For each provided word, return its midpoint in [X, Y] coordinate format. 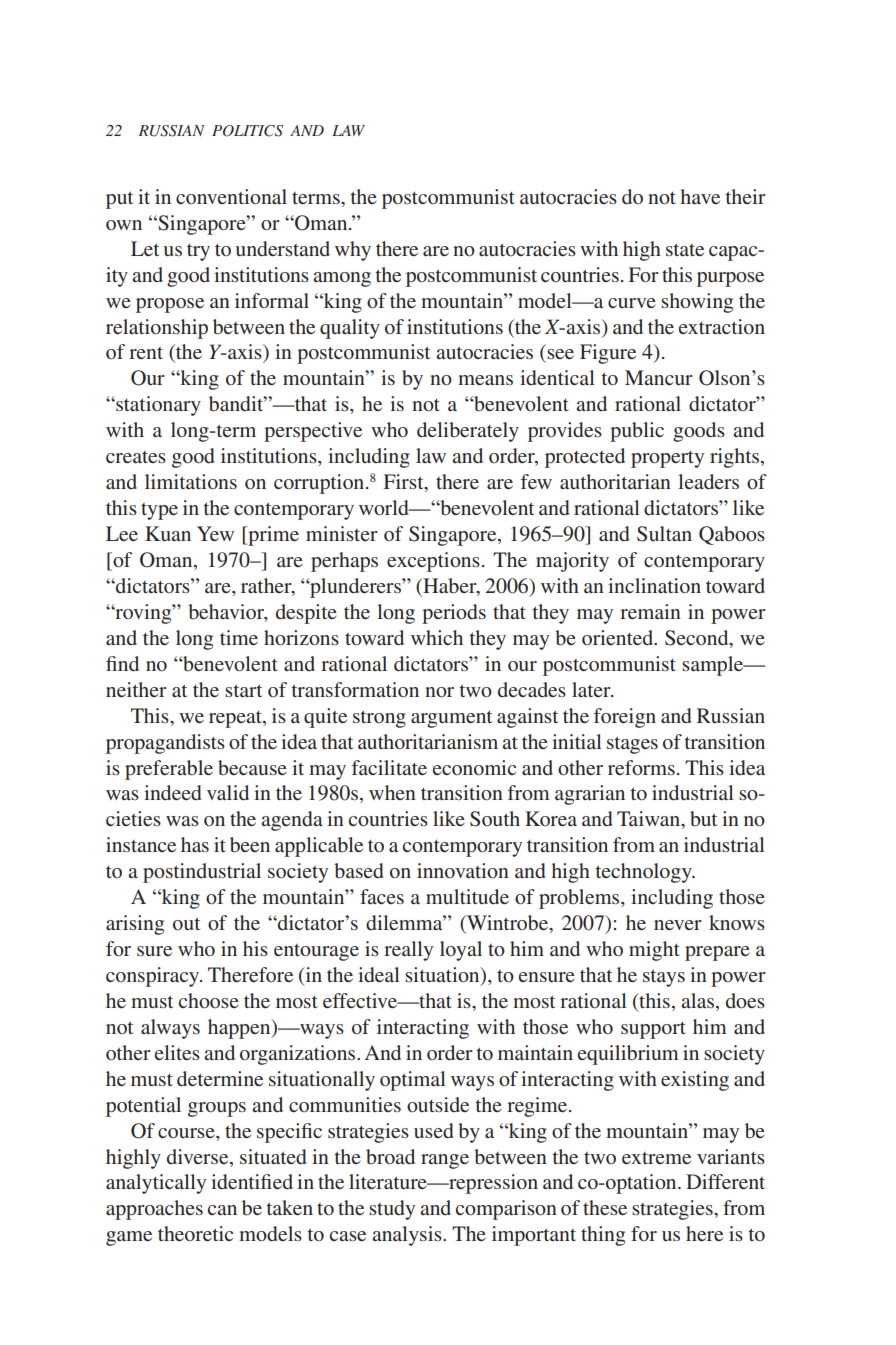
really [408, 951]
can [222, 1210]
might [654, 951]
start [243, 690]
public [637, 432]
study [392, 1210]
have [700, 196]
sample [714, 666]
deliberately [468, 432]
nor [439, 692]
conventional [231, 196]
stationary [157, 406]
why [353, 251]
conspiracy [154, 977]
